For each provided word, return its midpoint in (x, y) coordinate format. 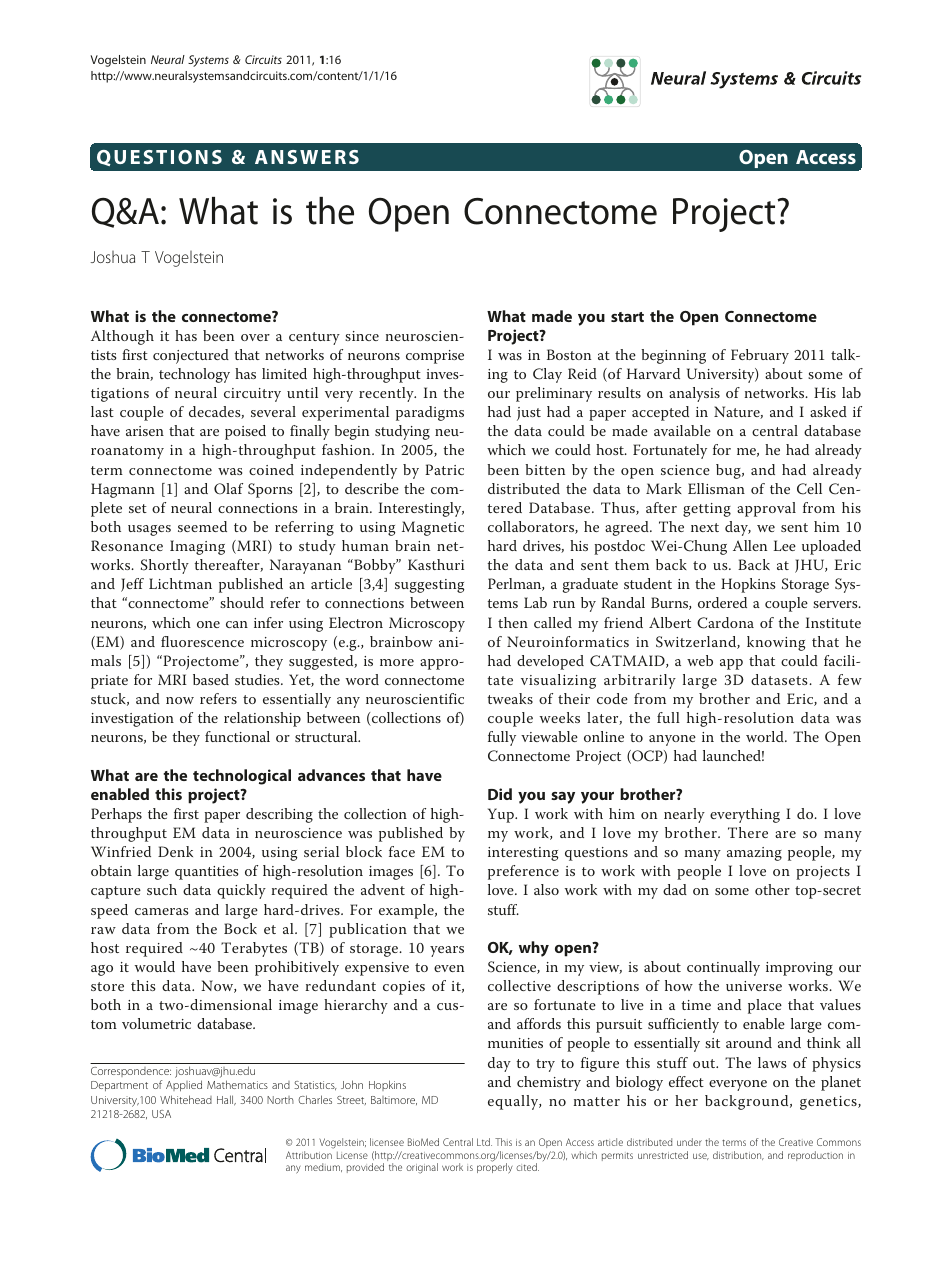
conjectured (191, 356)
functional (237, 736)
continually (723, 968)
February (760, 356)
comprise (435, 357)
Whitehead (186, 1099)
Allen (750, 545)
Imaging (197, 547)
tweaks (510, 698)
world (766, 736)
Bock (240, 928)
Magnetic (433, 528)
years (447, 951)
